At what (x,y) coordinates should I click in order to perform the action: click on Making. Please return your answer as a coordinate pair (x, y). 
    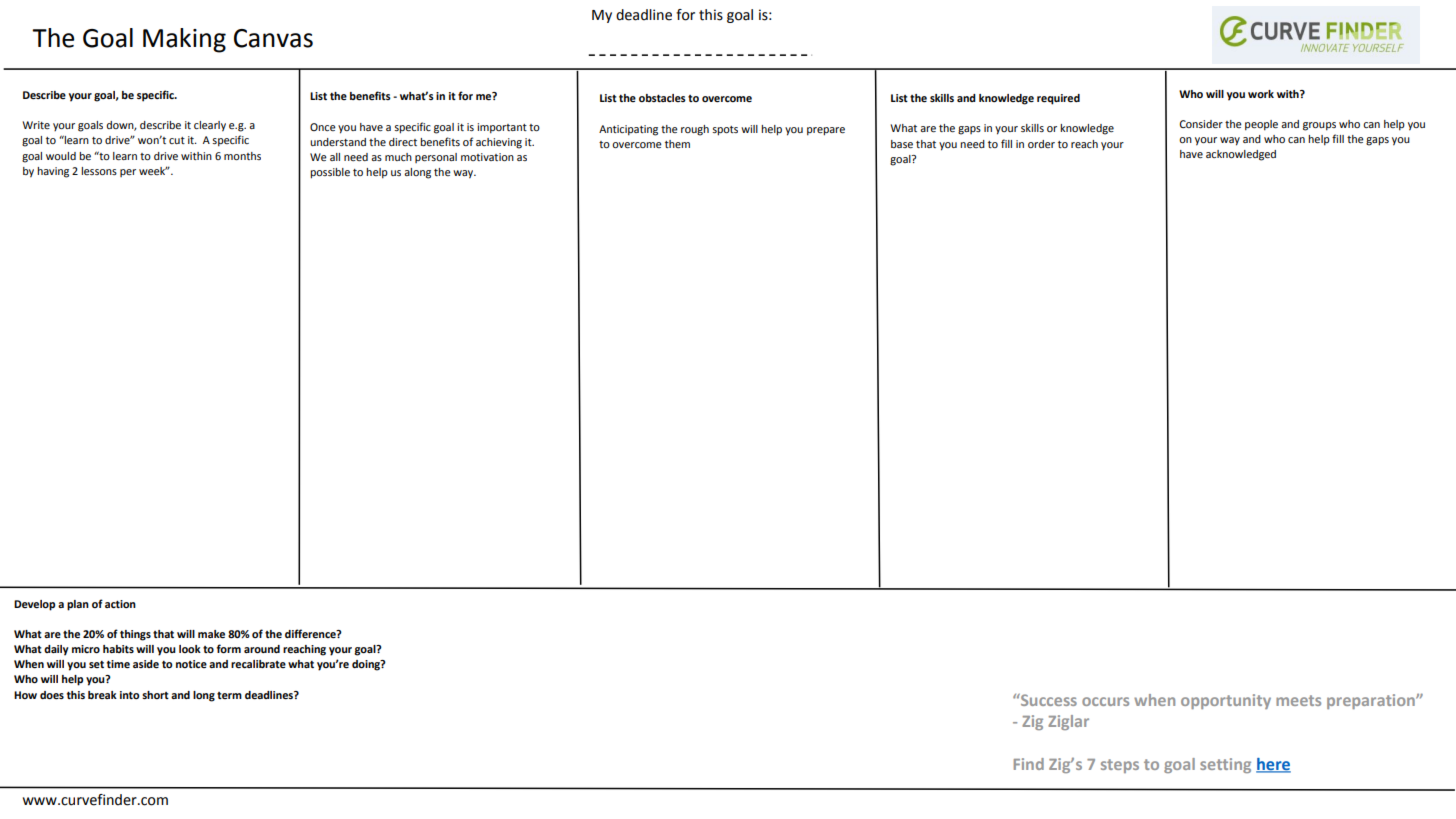
    Looking at the image, I should click on (184, 40).
